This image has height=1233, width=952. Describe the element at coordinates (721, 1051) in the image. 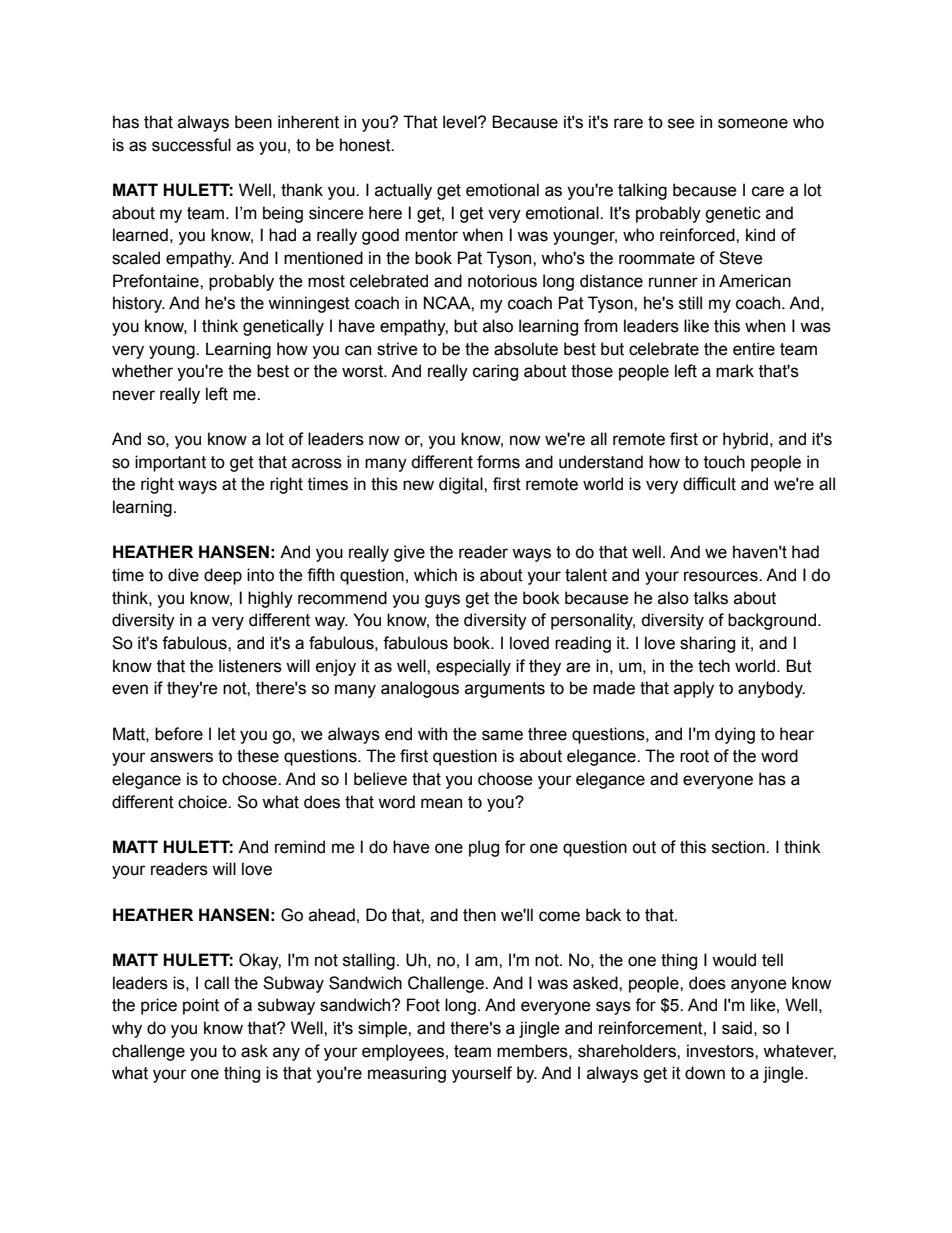

I see `investors` at that location.
